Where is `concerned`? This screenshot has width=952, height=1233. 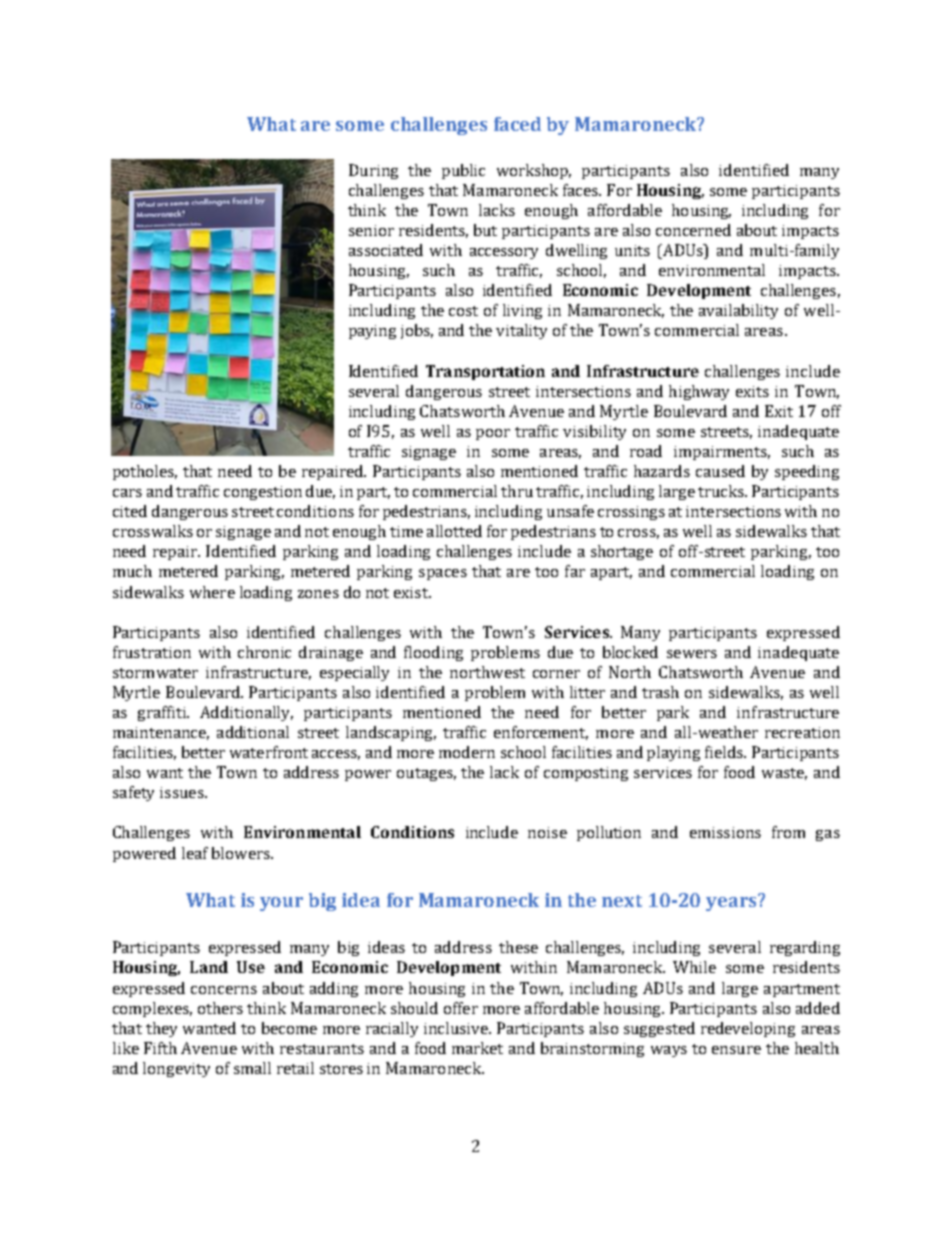
concerned is located at coordinates (693, 230).
